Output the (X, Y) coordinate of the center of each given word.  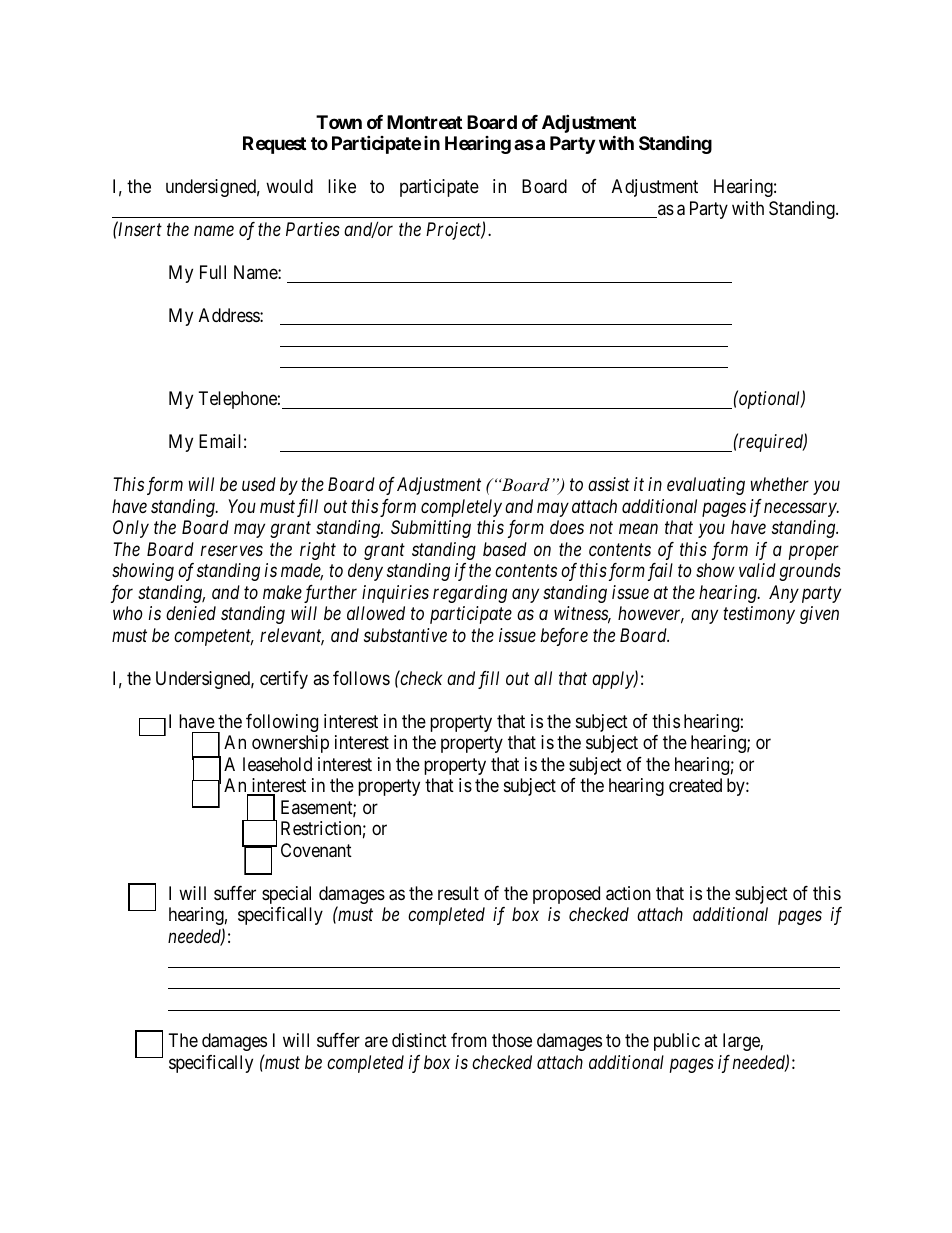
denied (191, 613)
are (376, 1042)
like (342, 186)
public (677, 1042)
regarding (470, 594)
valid (757, 570)
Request (274, 145)
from (469, 1040)
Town (339, 122)
